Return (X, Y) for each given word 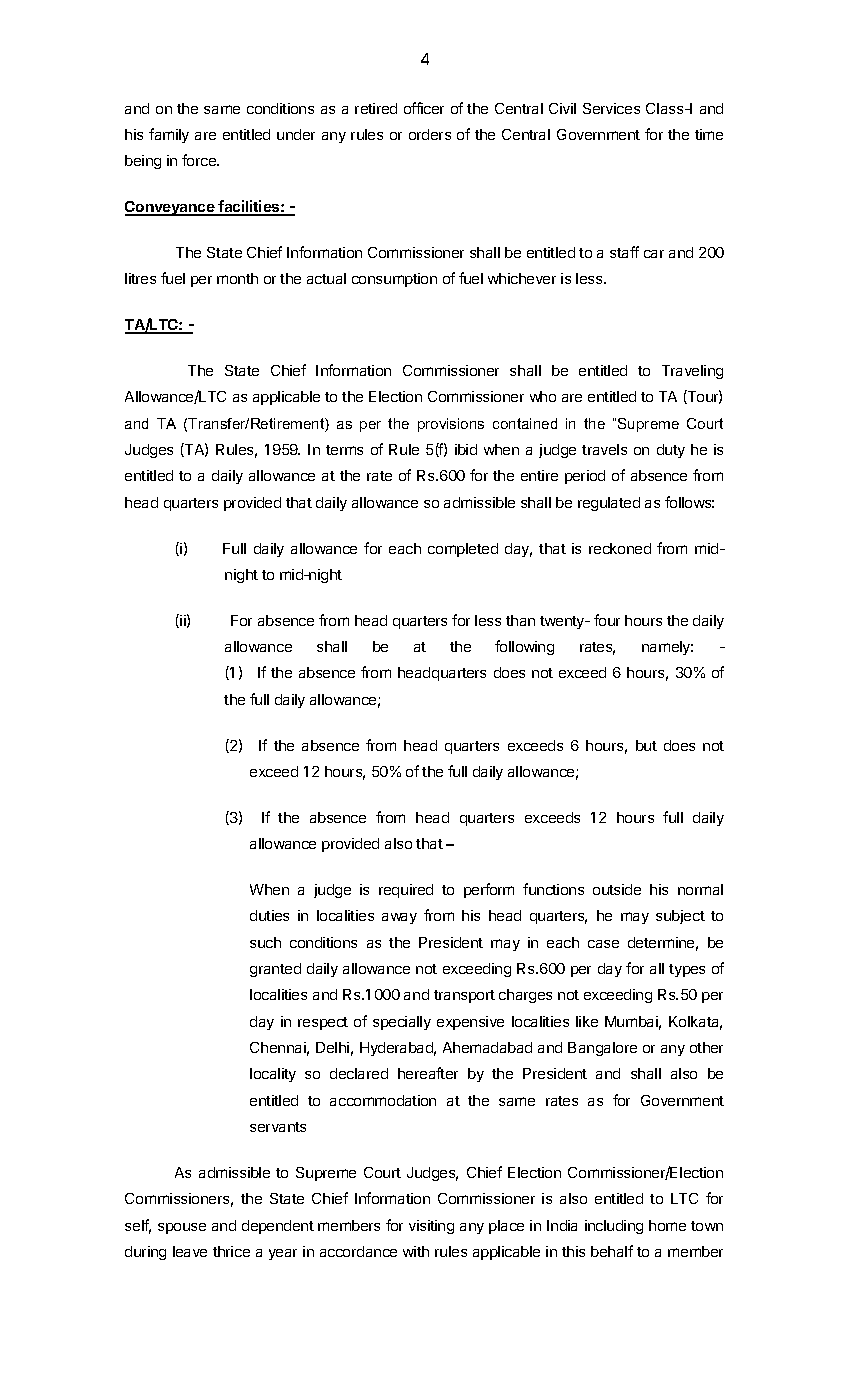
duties (269, 915)
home (667, 1225)
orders (430, 134)
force (200, 160)
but (646, 745)
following (524, 647)
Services (611, 108)
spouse (182, 1228)
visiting (431, 1227)
